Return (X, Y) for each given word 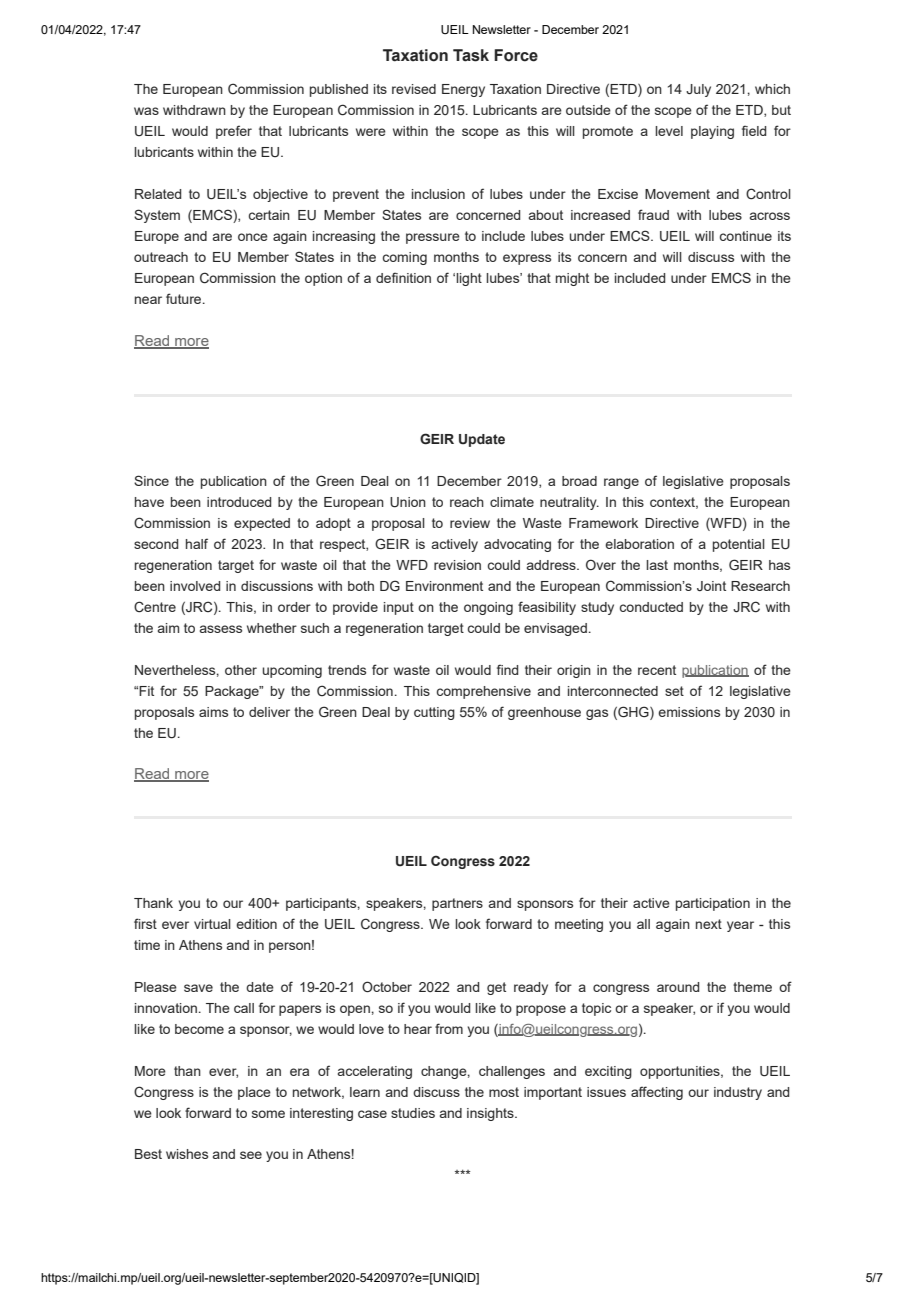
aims (213, 712)
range (621, 483)
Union (408, 502)
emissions (689, 712)
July (698, 90)
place (254, 1093)
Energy (463, 90)
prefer (234, 132)
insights (491, 1114)
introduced (239, 502)
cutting (434, 713)
